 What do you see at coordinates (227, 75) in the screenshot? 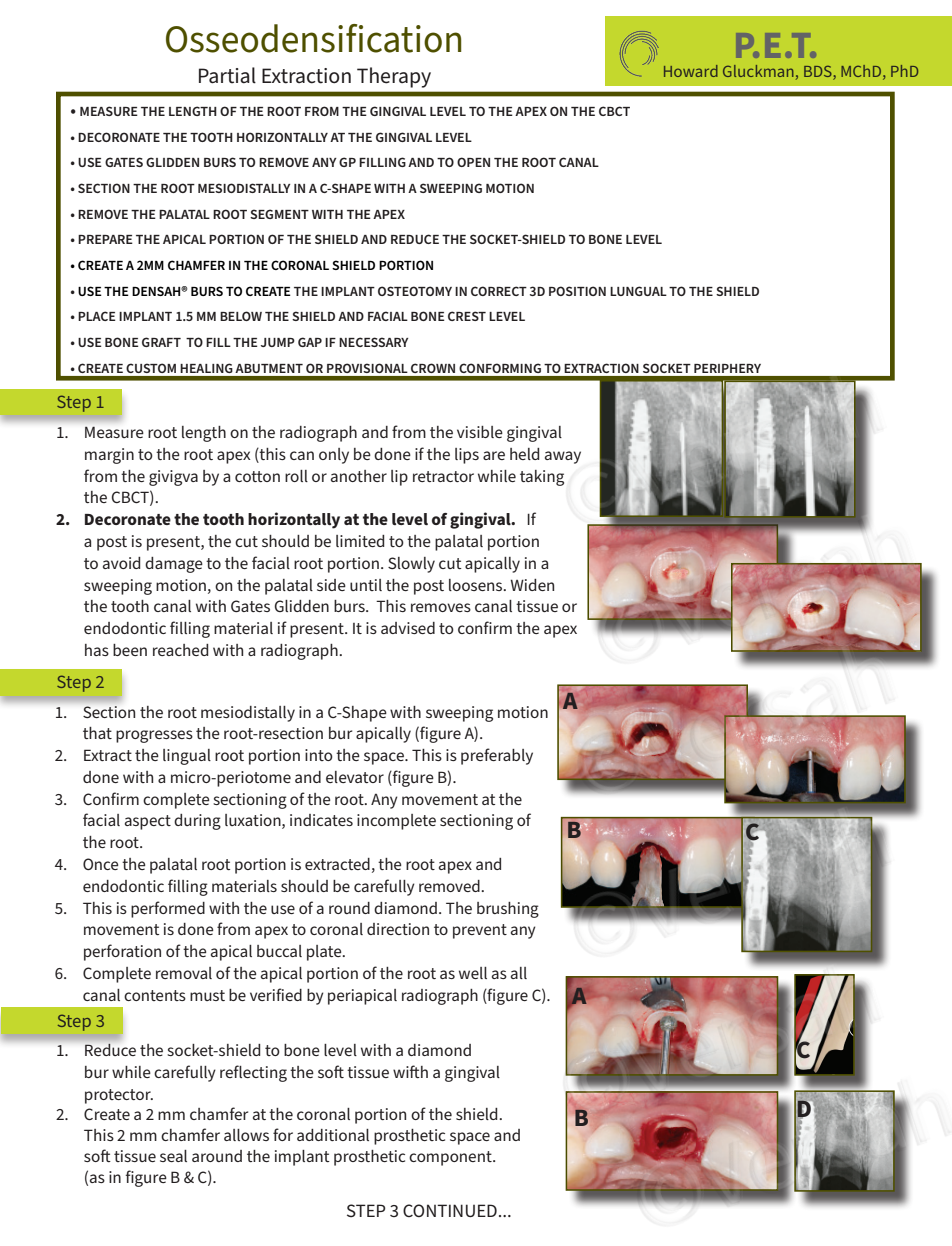
I see `Partial` at bounding box center [227, 75].
